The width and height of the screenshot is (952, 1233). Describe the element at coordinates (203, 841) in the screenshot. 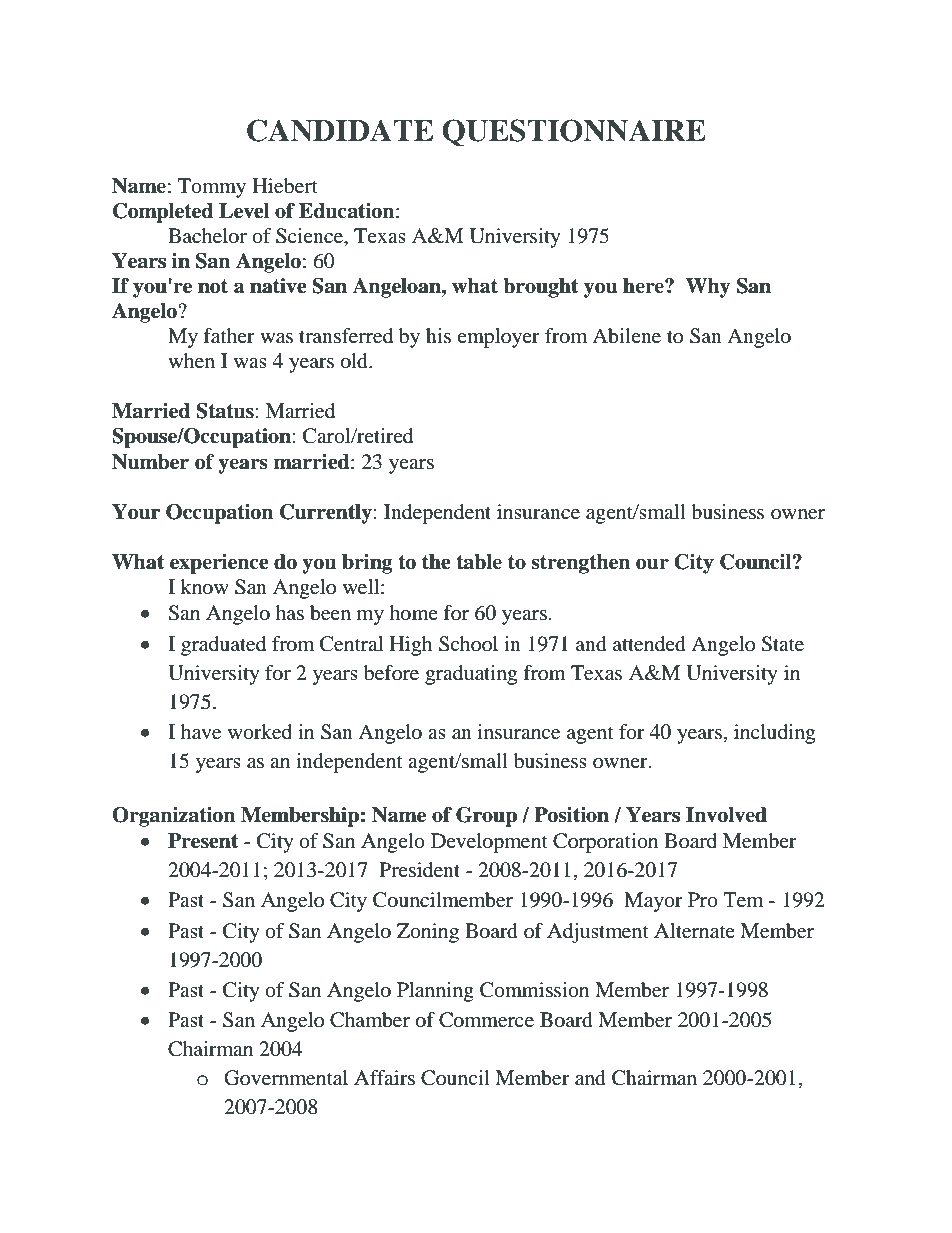

I see `Present` at that location.
